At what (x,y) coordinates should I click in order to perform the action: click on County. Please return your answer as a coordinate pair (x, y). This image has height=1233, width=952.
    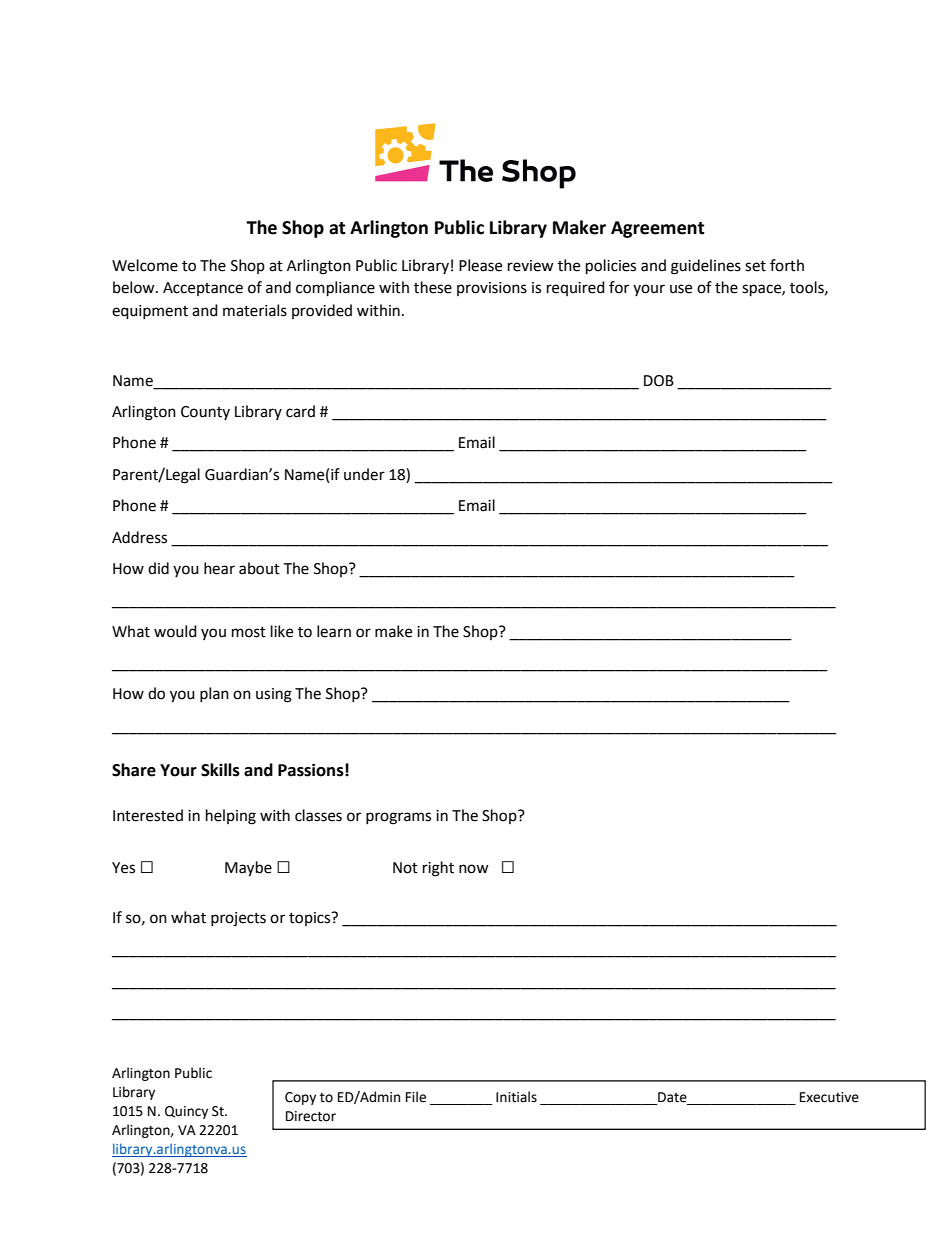
    Looking at the image, I should click on (205, 413).
